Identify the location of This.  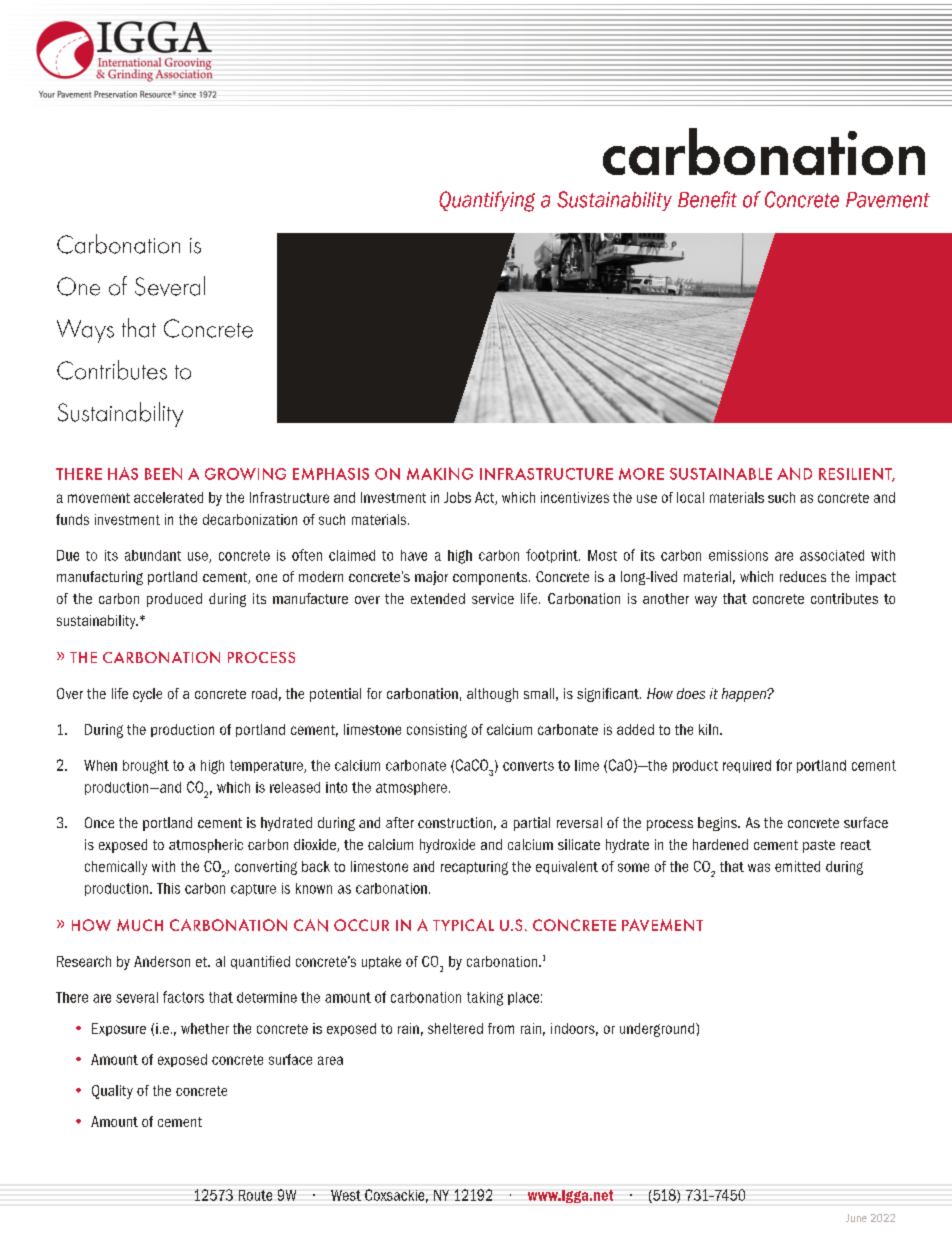
(168, 888).
